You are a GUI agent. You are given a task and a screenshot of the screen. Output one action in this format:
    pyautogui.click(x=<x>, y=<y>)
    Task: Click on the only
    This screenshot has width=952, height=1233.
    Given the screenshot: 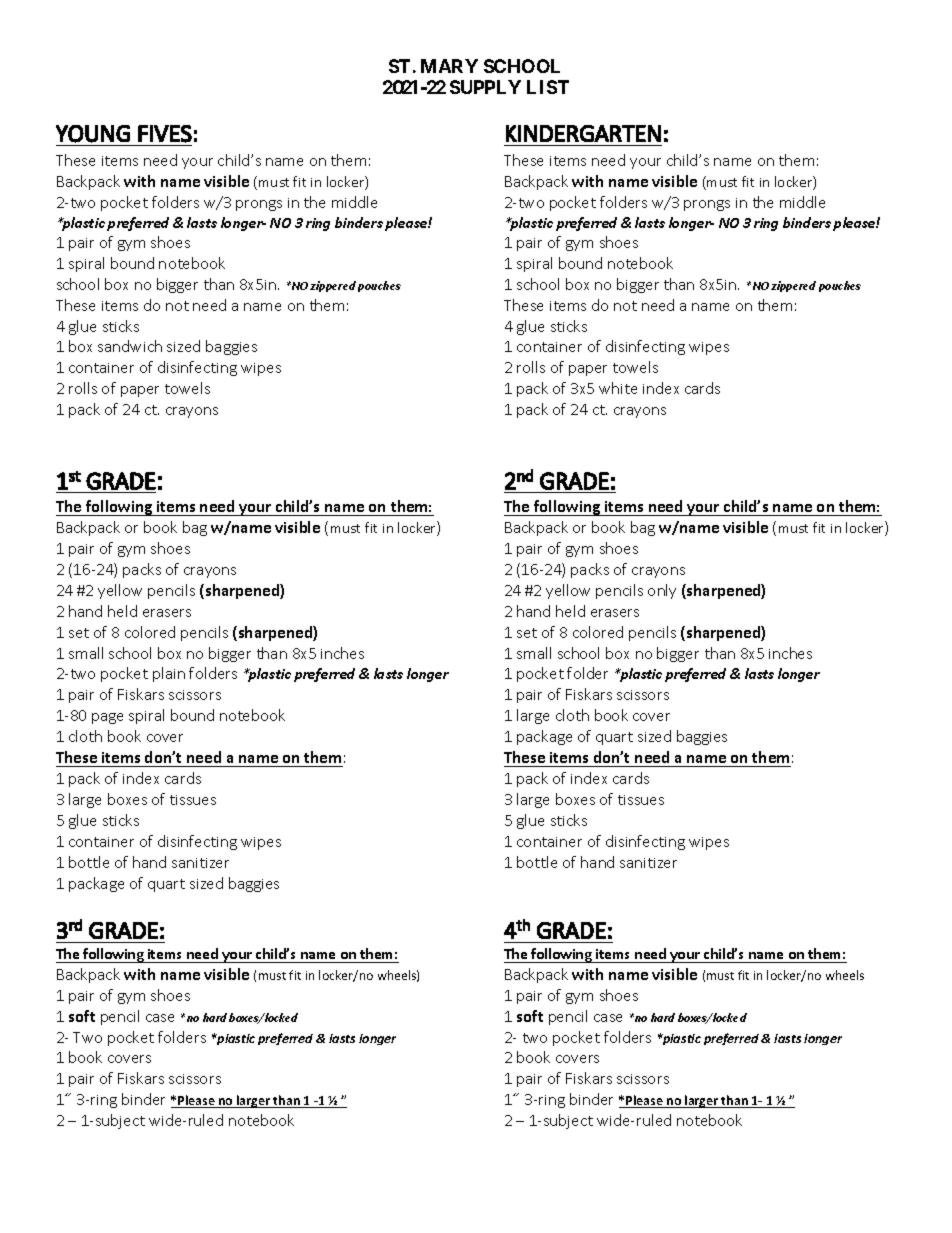 What is the action you would take?
    pyautogui.click(x=662, y=591)
